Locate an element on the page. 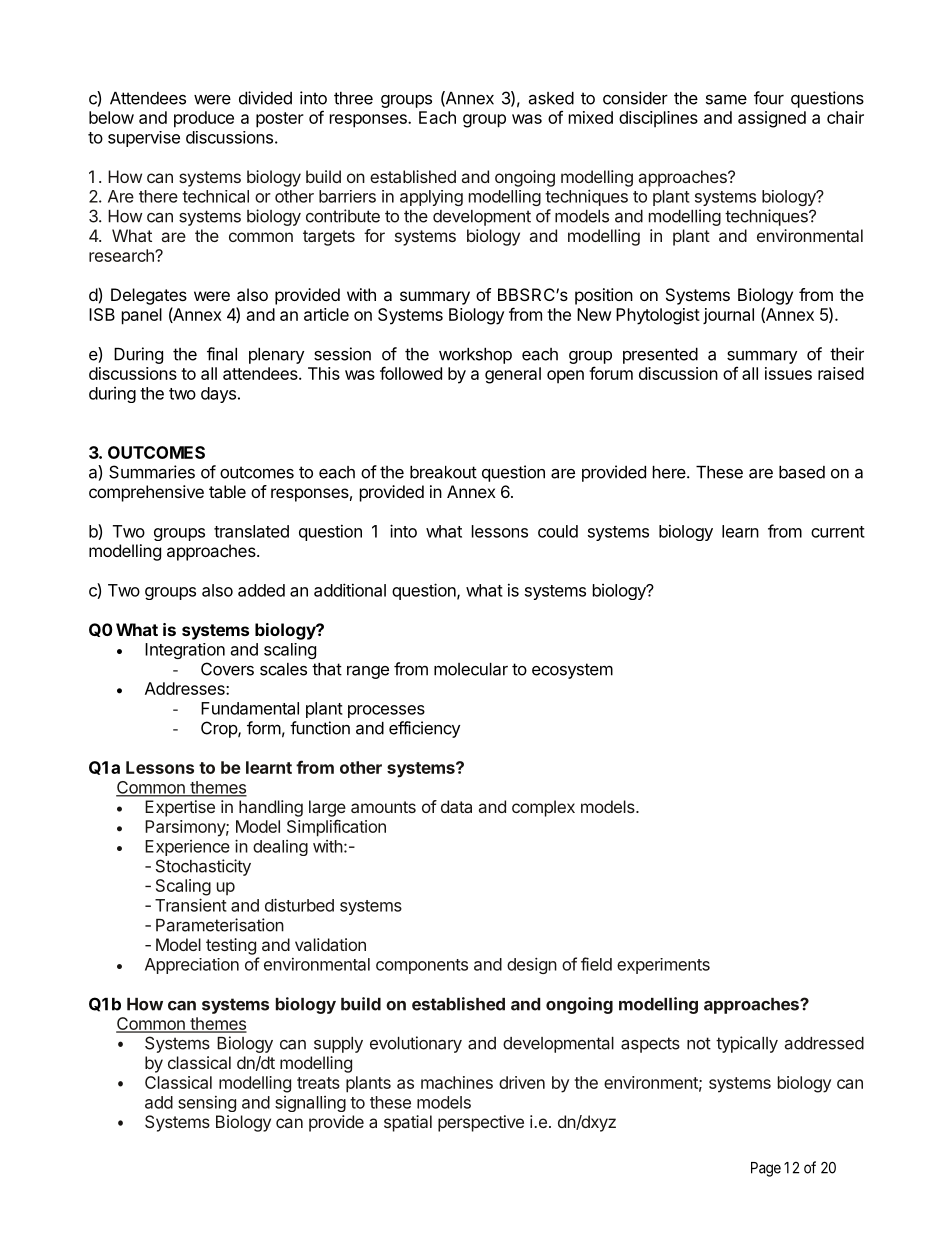 The width and height of the page is (952, 1233). perspective is located at coordinates (481, 1123).
